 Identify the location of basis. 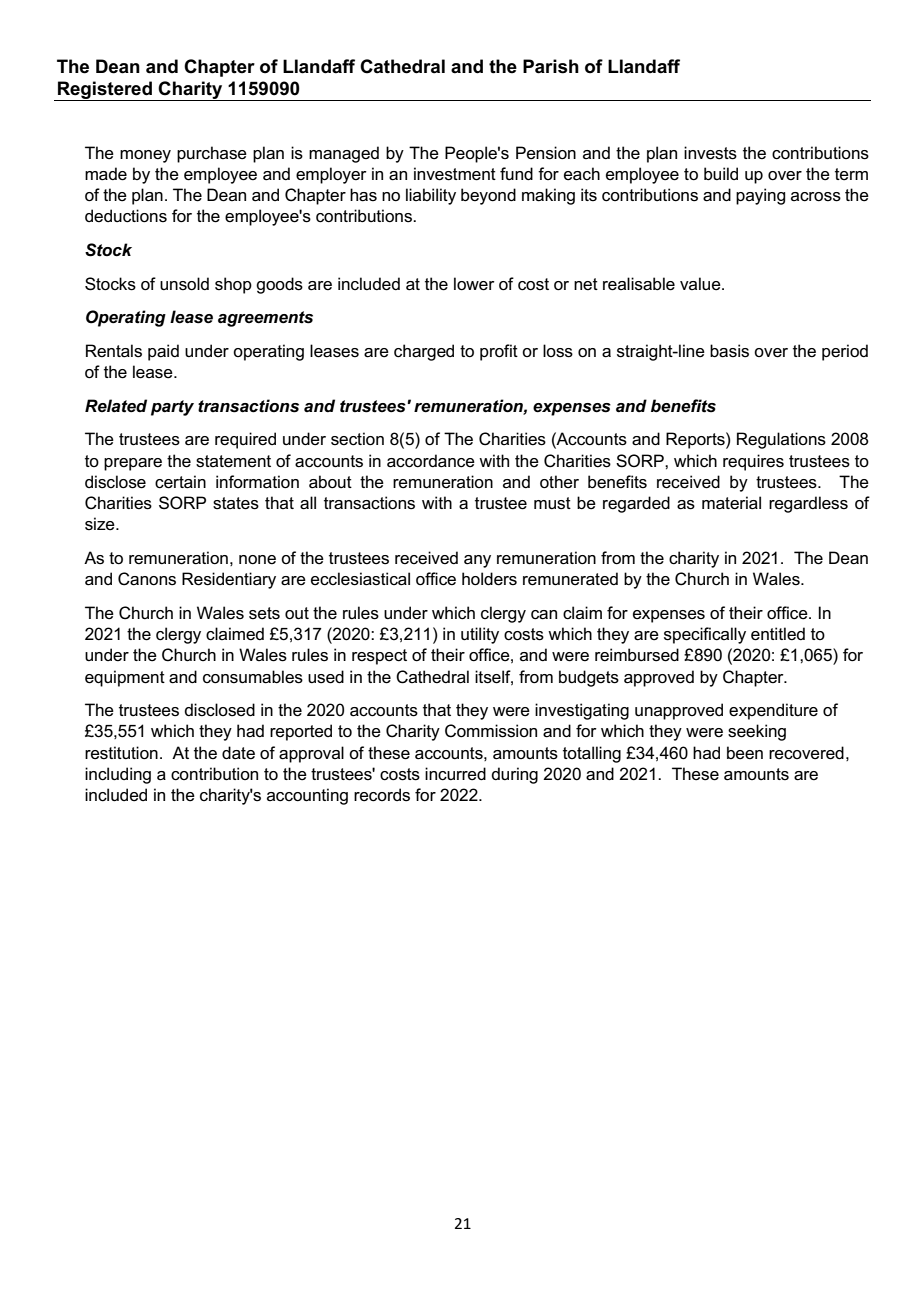
(729, 351).
